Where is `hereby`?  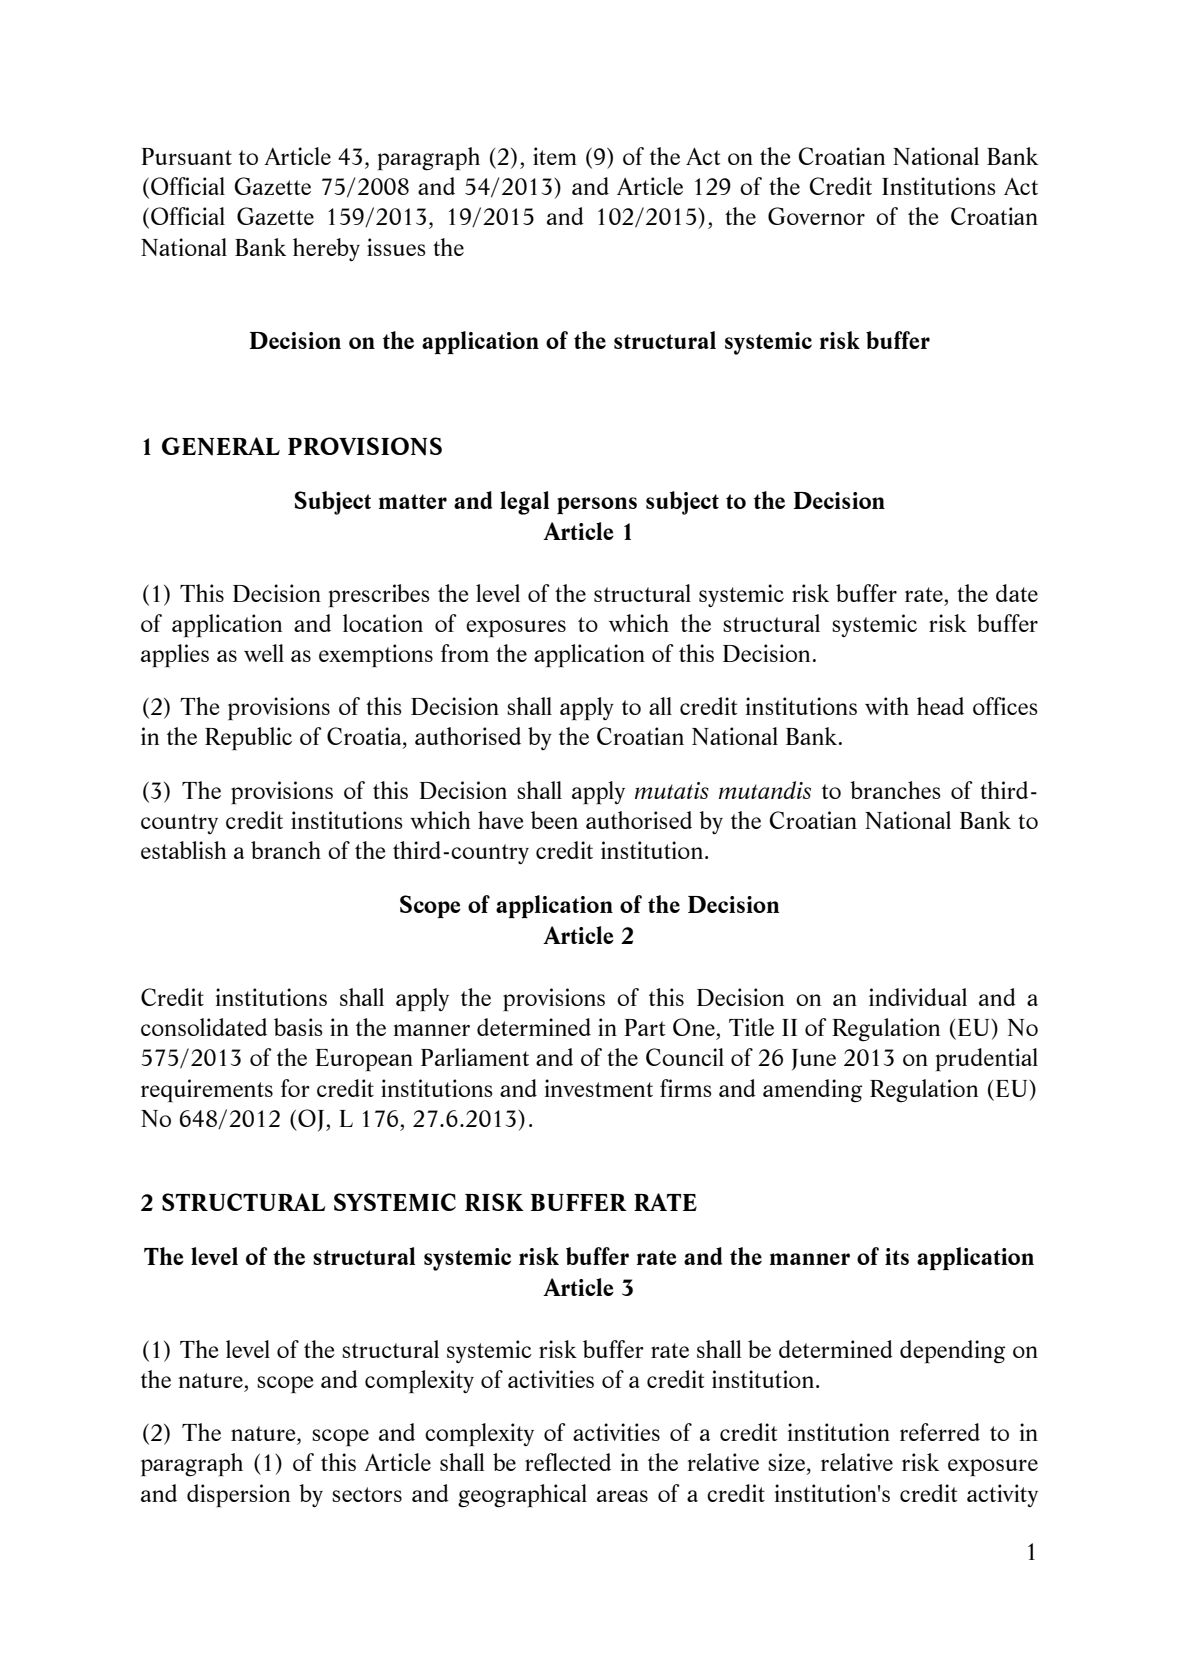
hereby is located at coordinates (326, 249).
